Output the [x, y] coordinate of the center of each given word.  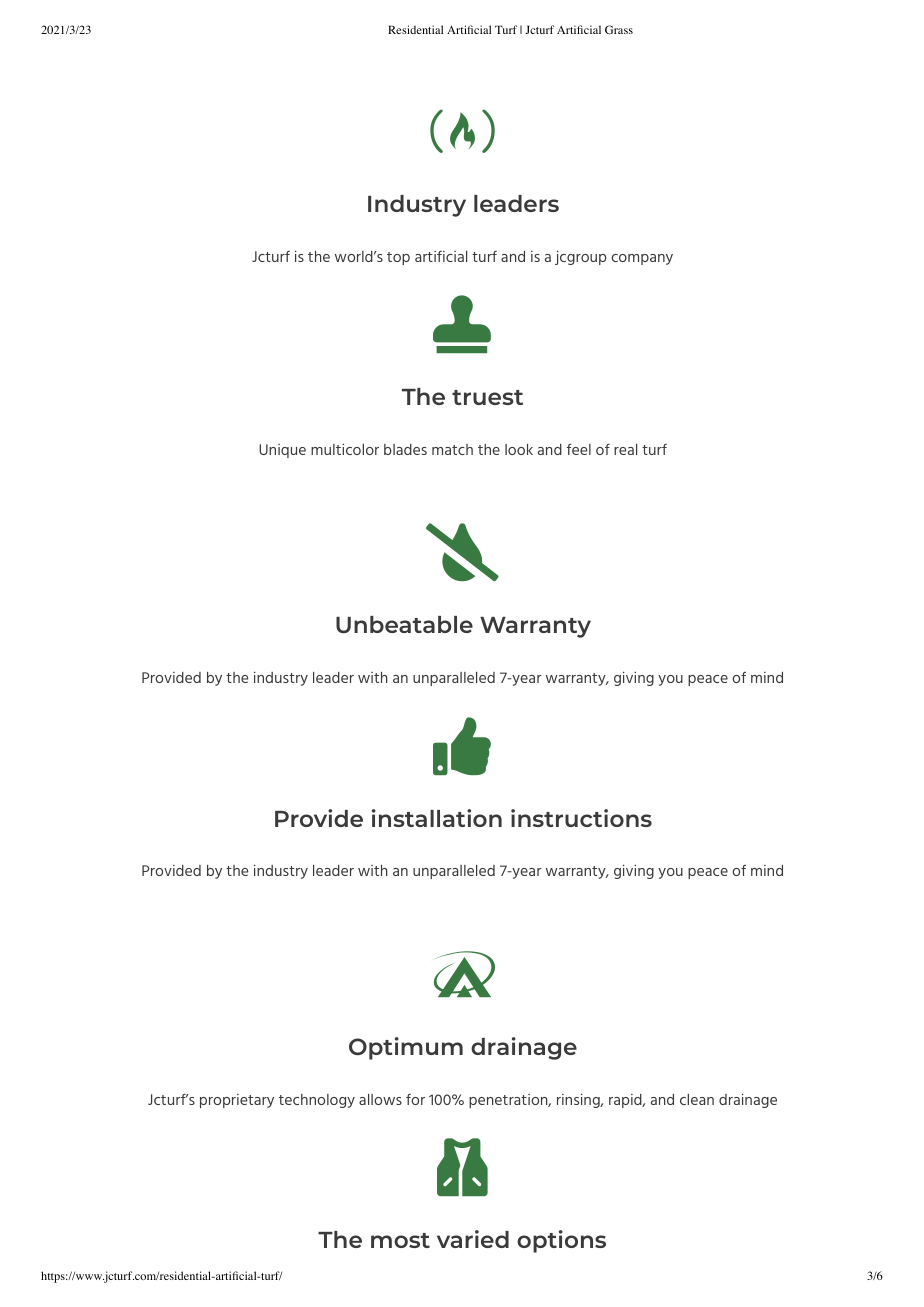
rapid [626, 1101]
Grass [619, 29]
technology [317, 1101]
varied [473, 1239]
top [398, 258]
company [642, 259]
